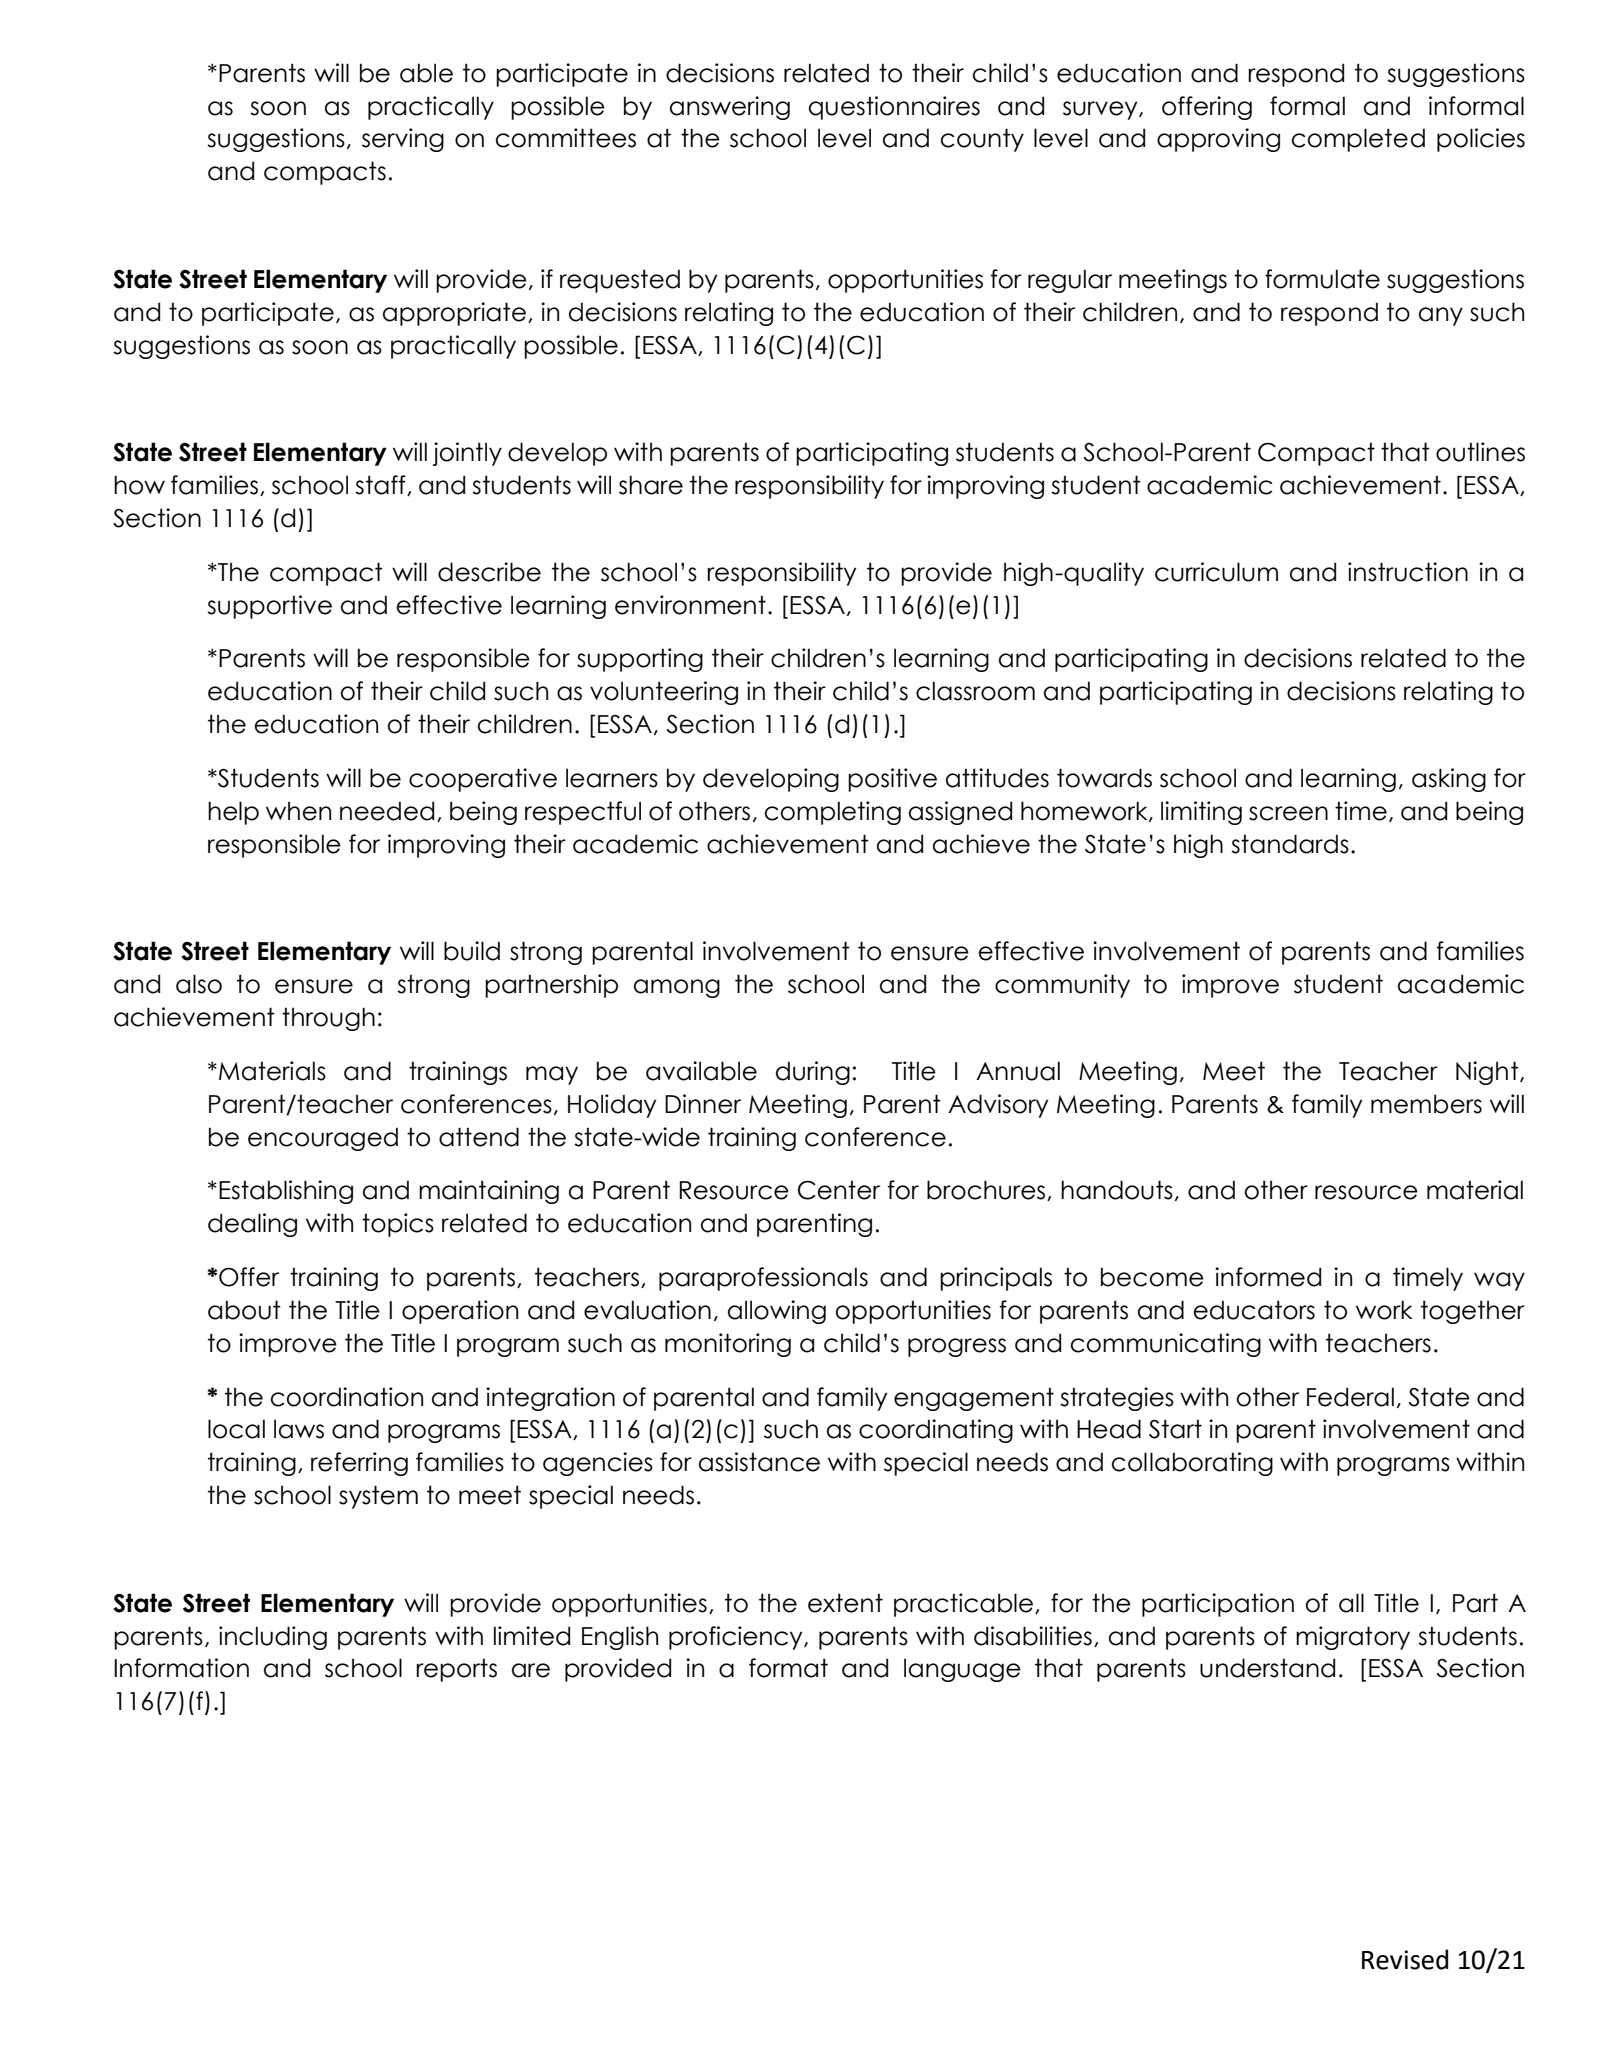 Image resolution: width=1601 pixels, height=2071 pixels. Describe the element at coordinates (456, 1670) in the screenshot. I see `reports` at that location.
